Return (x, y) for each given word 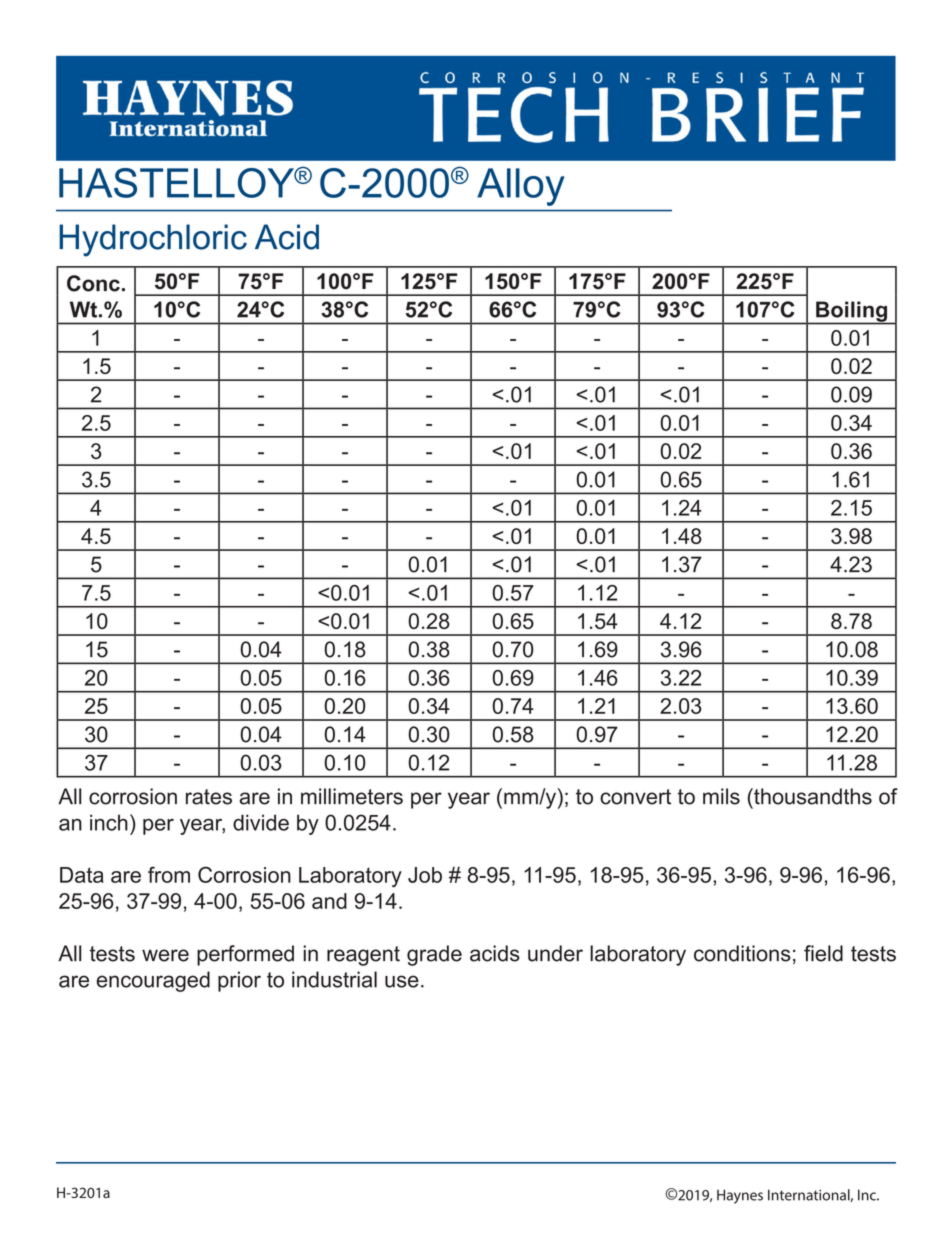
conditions (742, 953)
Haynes (740, 1196)
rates (209, 797)
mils (721, 796)
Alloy (521, 187)
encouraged (153, 981)
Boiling (852, 312)
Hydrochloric (153, 240)
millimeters (352, 796)
